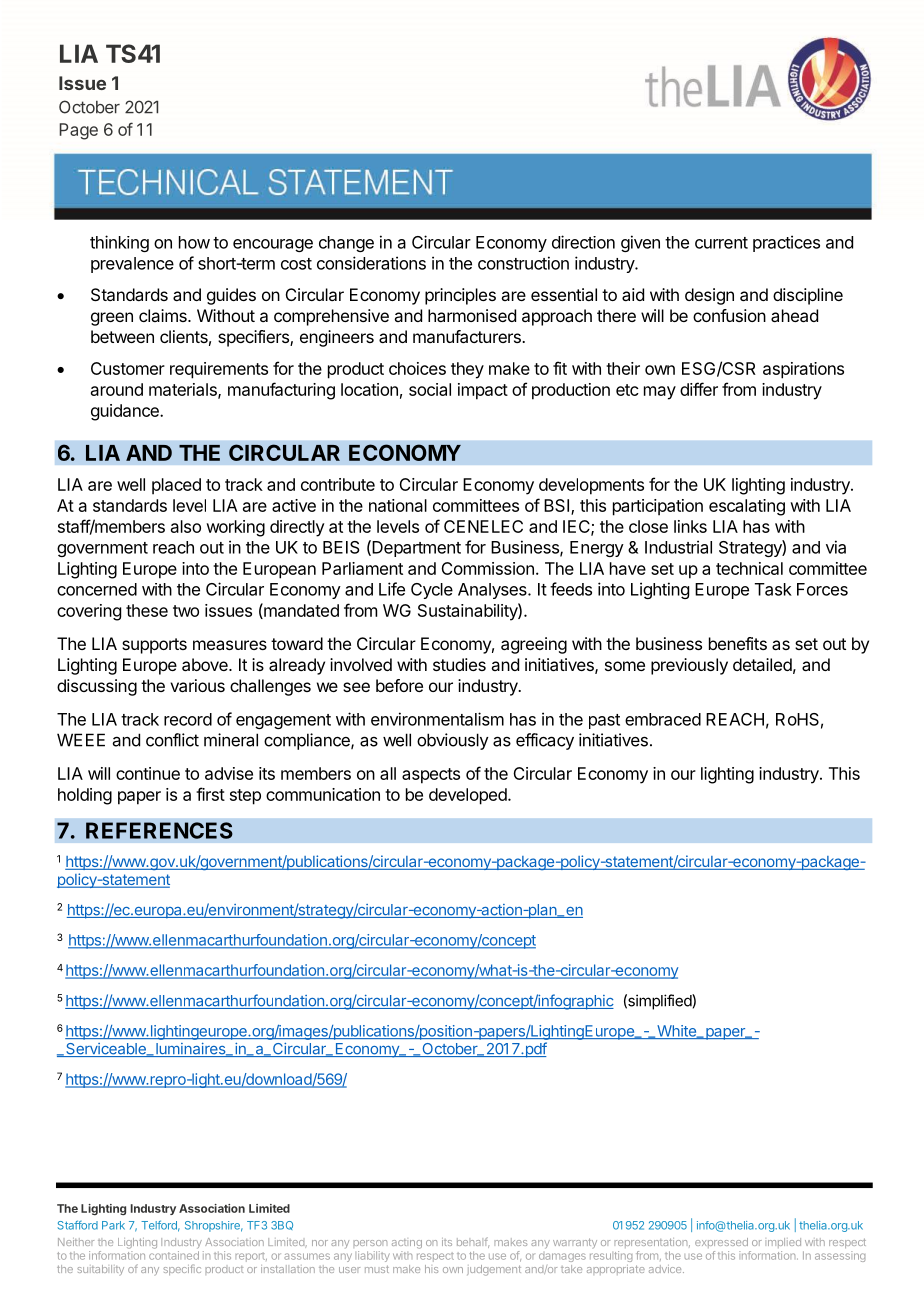  Describe the element at coordinates (473, 1242) in the image. I see `behalf` at that location.
